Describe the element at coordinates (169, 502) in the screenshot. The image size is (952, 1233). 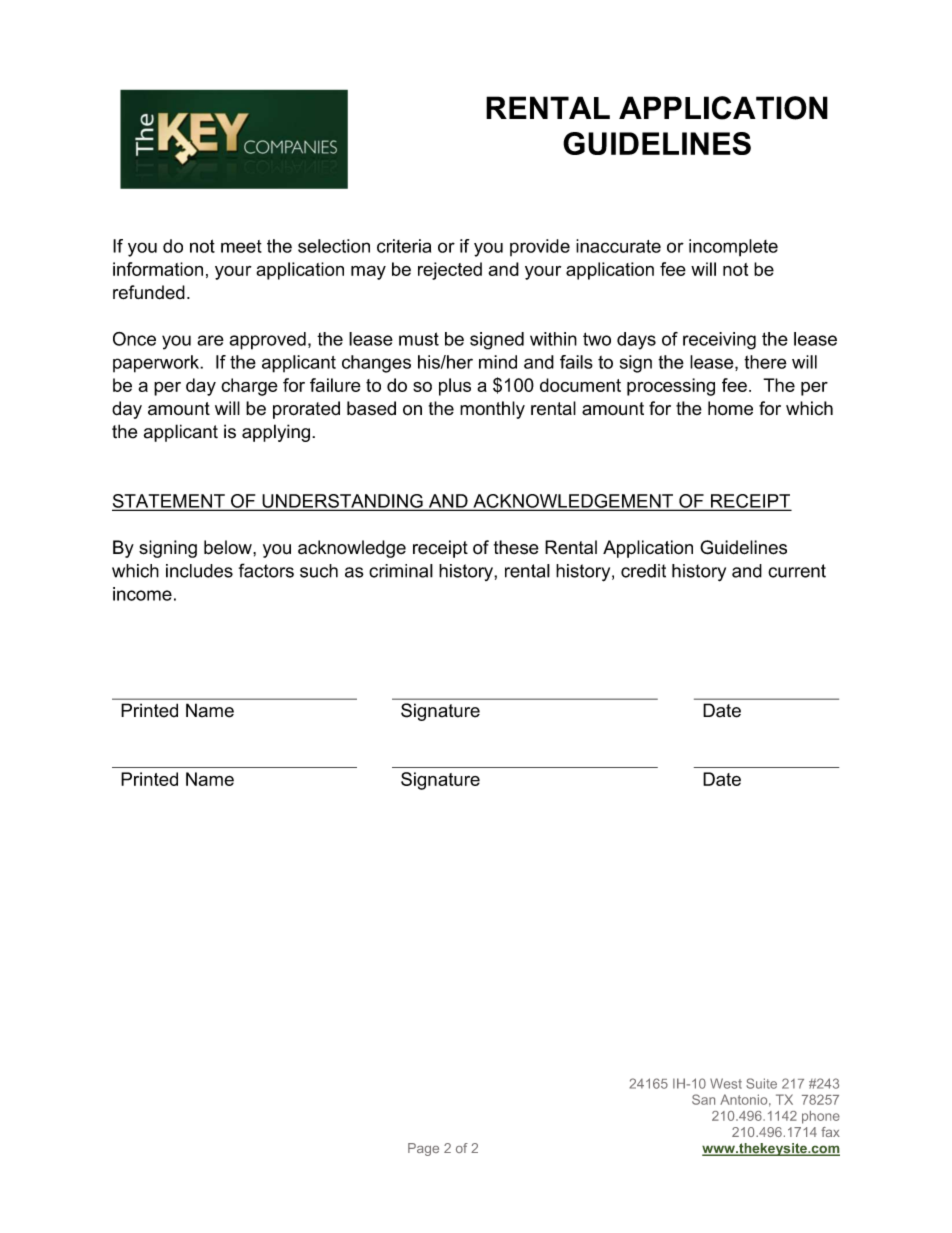
I see `STATEMENT` at that location.
